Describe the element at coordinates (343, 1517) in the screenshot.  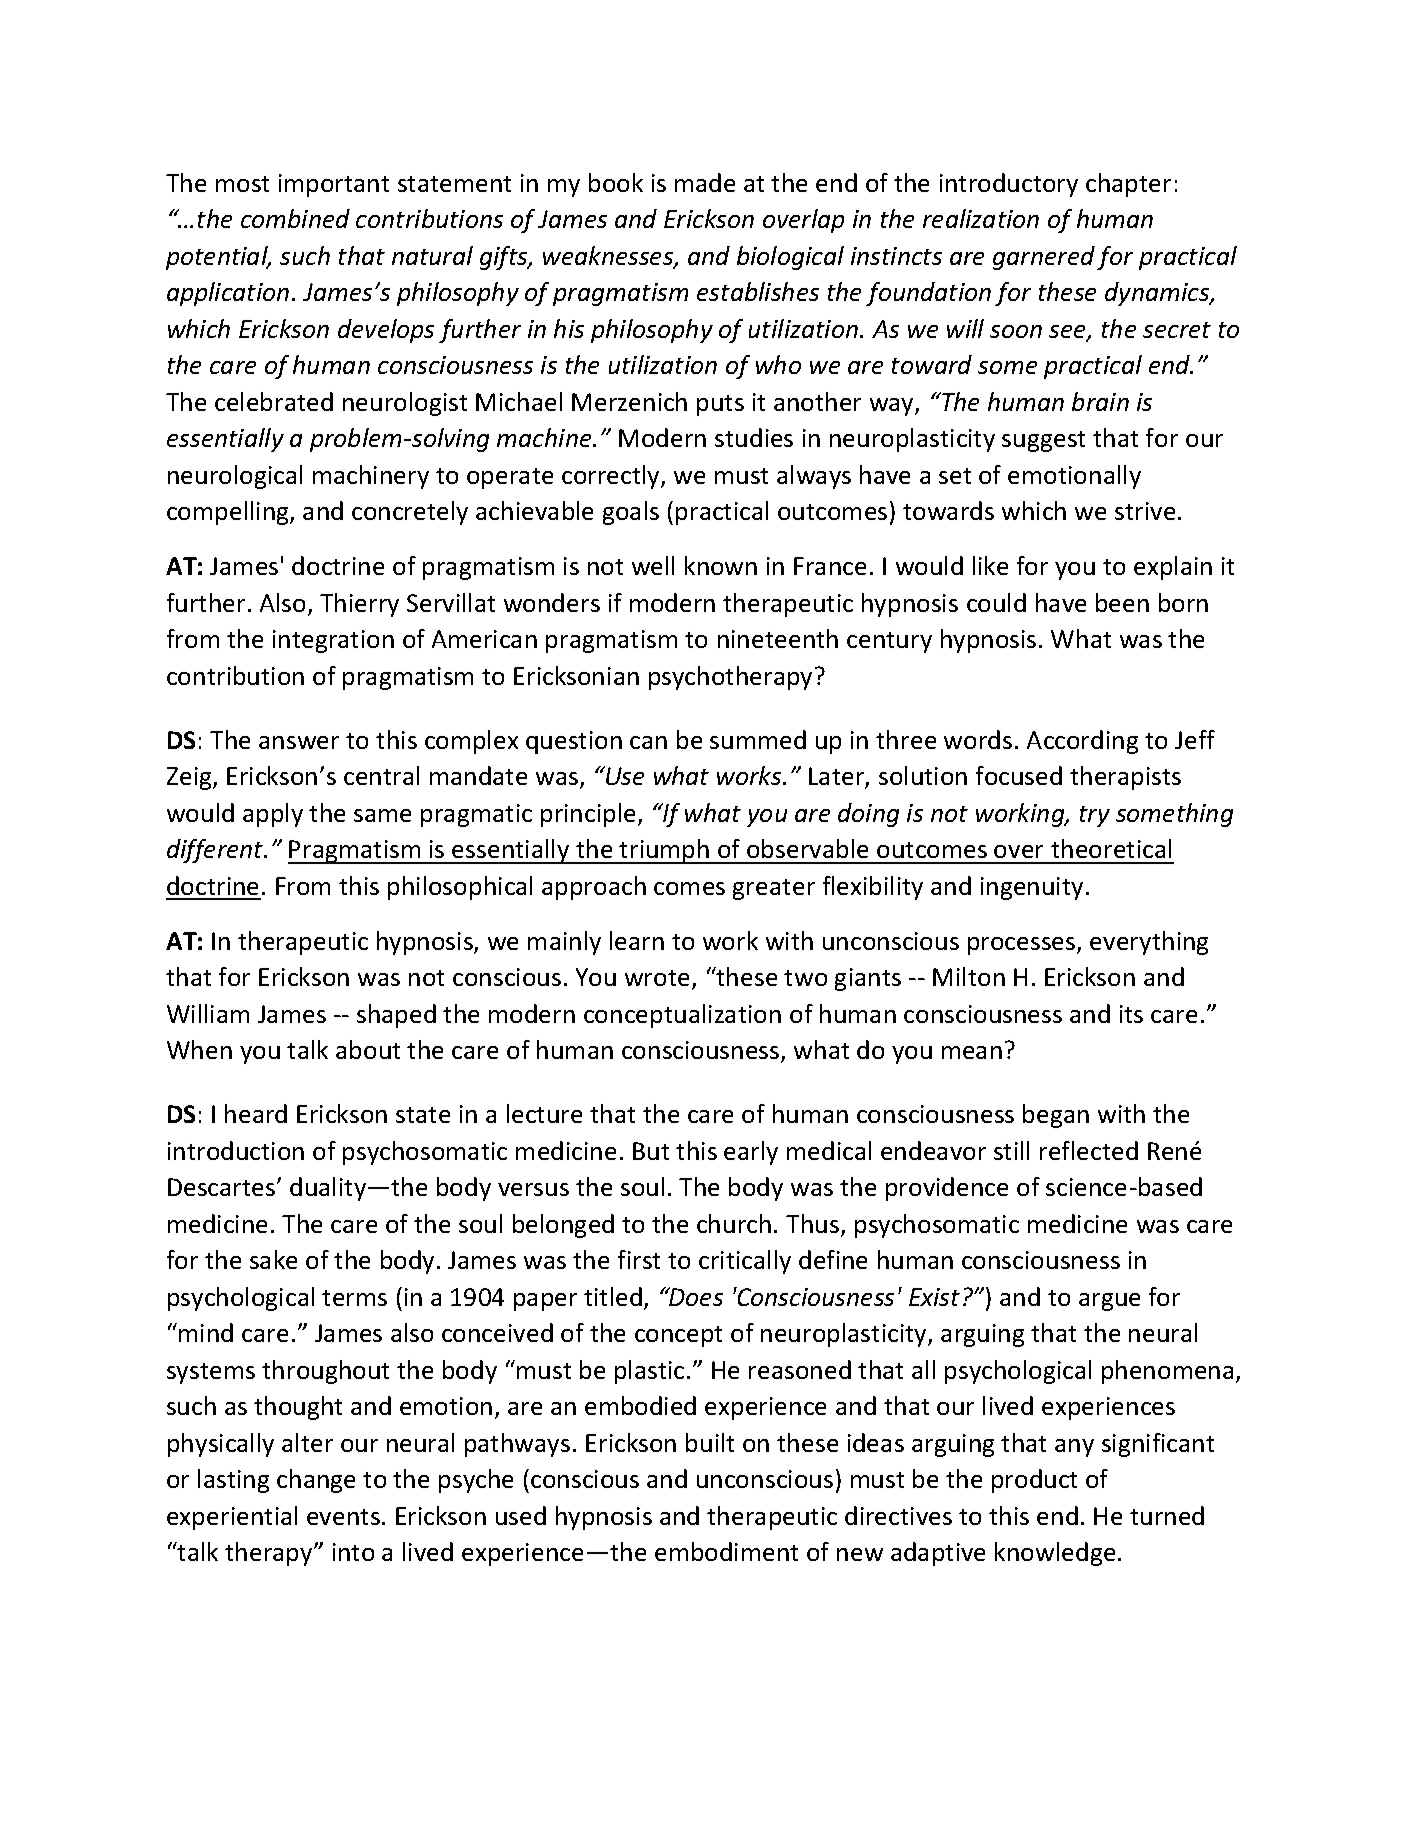
I see `events` at that location.
